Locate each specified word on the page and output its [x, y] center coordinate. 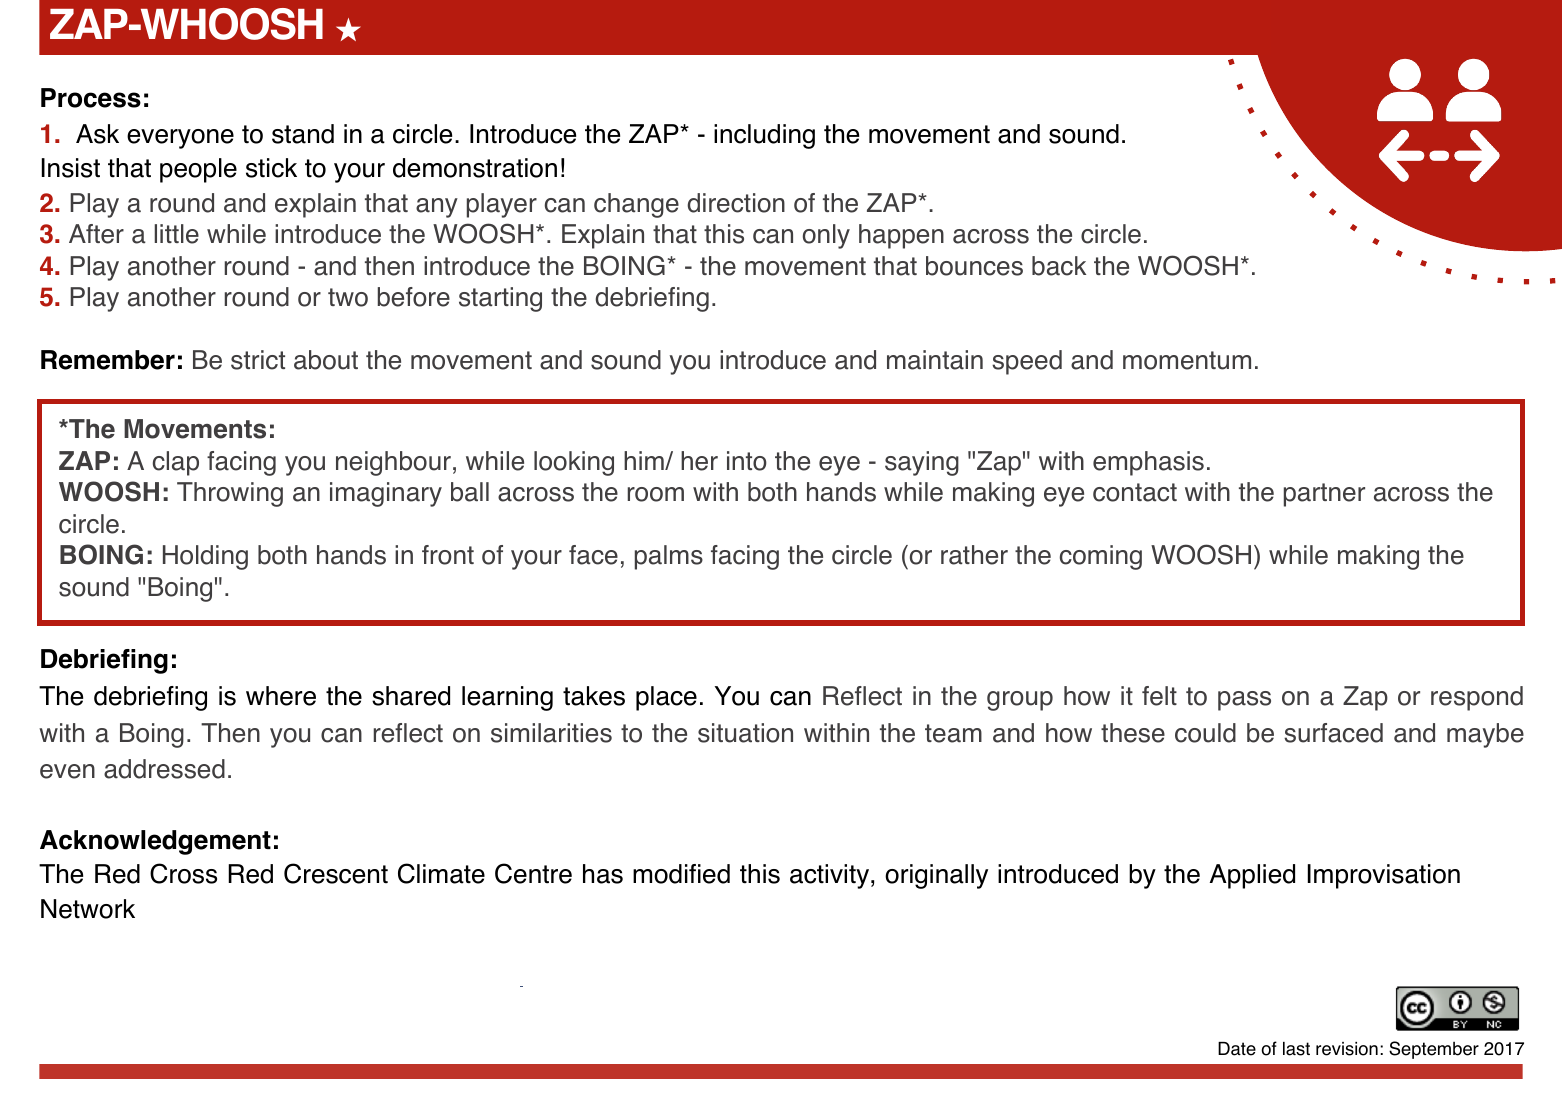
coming [1101, 557]
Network [88, 909]
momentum [1187, 360]
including [764, 136]
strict [258, 360]
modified [681, 874]
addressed [164, 769]
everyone [180, 139]
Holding [205, 557]
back [1059, 266]
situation [745, 733]
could [1205, 733]
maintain [935, 360]
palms [669, 557]
